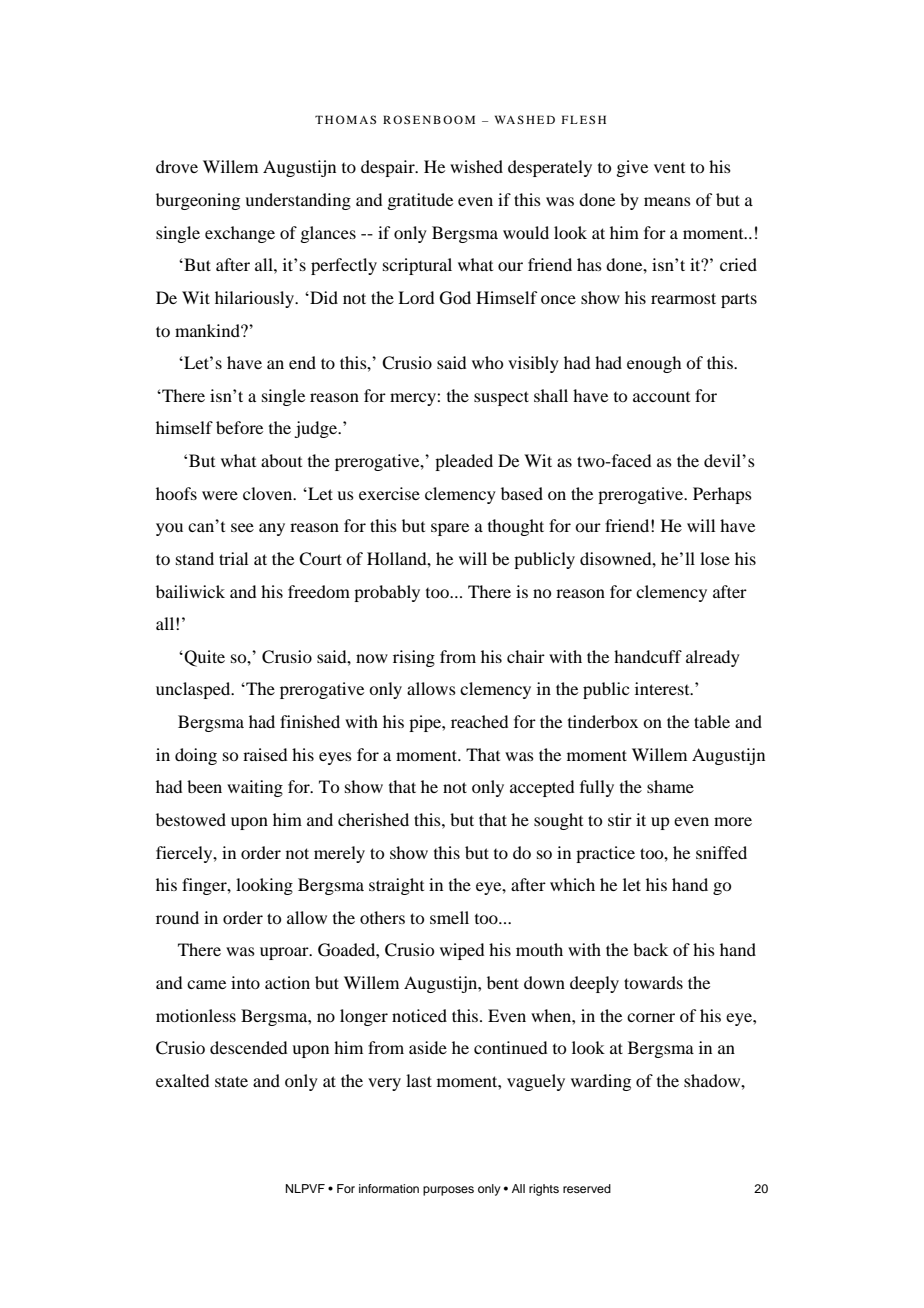 This page has width=924, height=1308. I want to click on state, so click(231, 1081).
